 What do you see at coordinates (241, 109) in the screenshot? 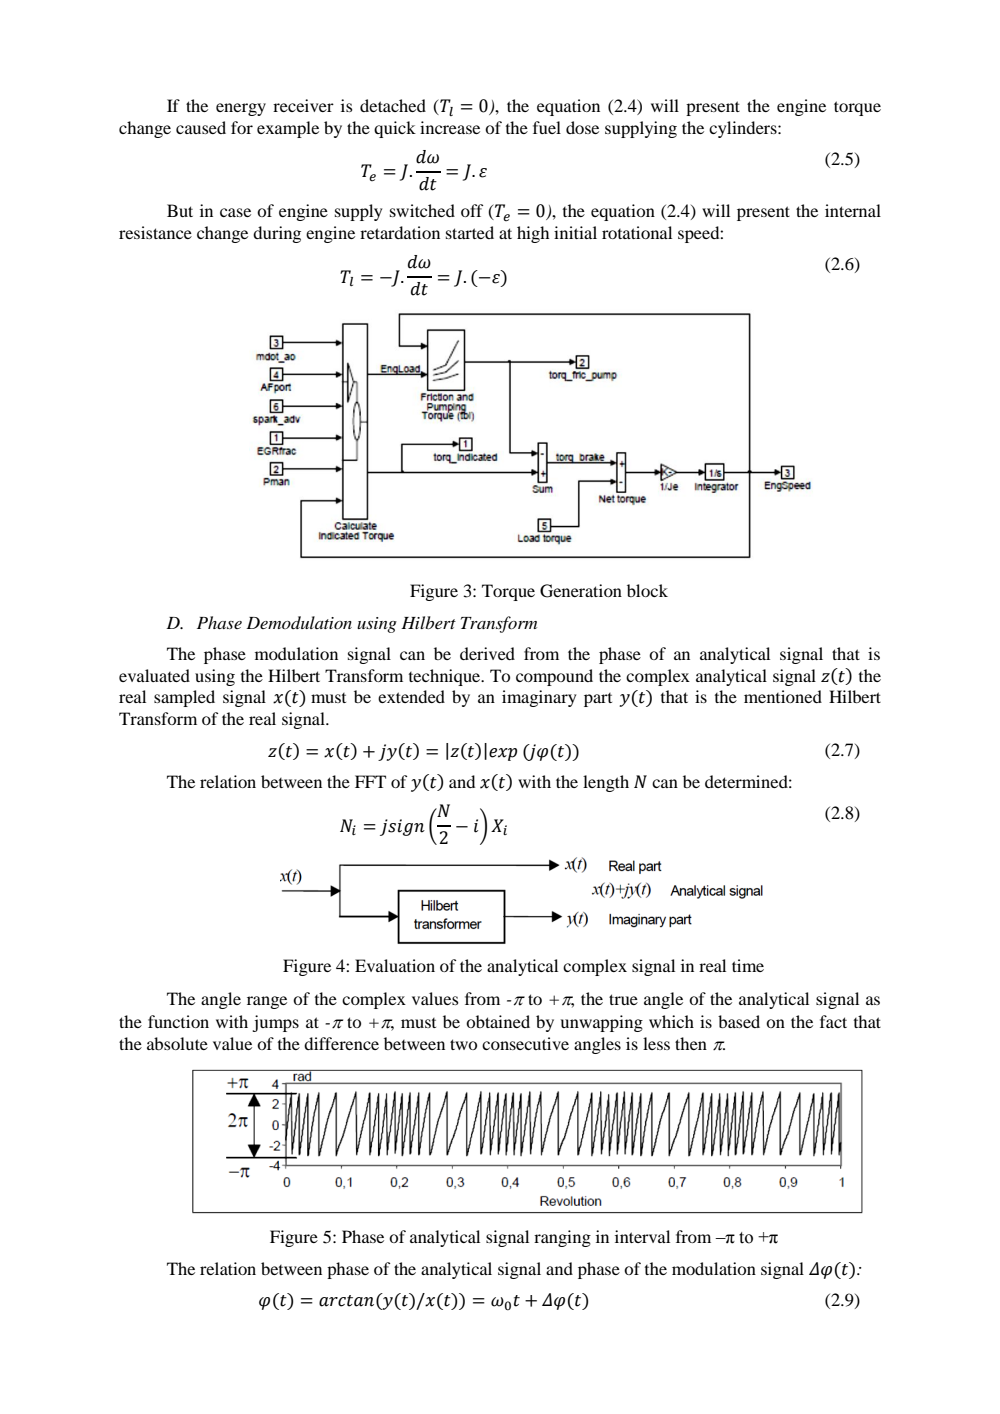
I see `energy` at bounding box center [241, 109].
